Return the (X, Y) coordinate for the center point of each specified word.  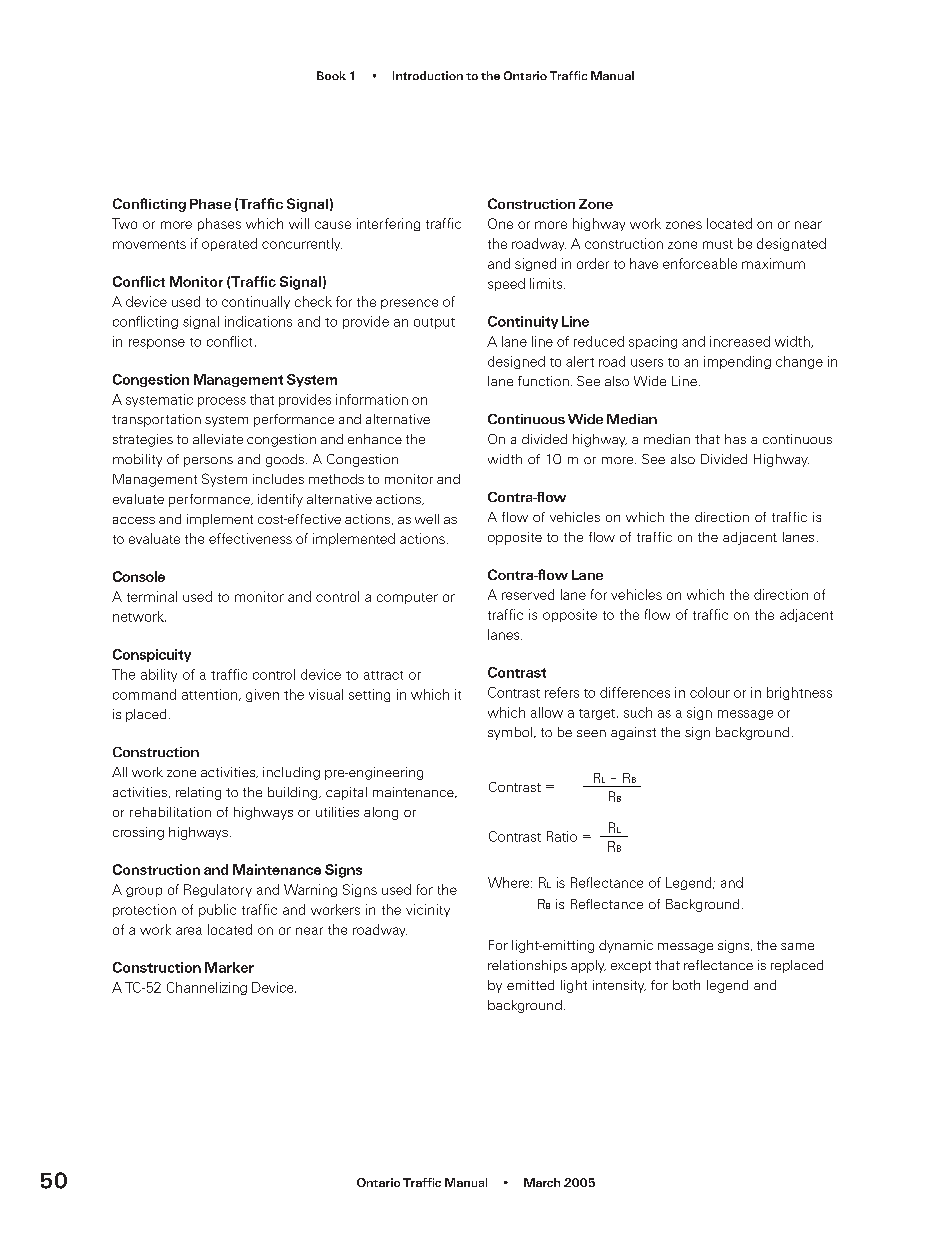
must (718, 244)
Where (510, 882)
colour (710, 692)
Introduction (428, 75)
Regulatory (218, 890)
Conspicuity (152, 655)
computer (407, 598)
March (542, 1182)
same (797, 946)
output (434, 323)
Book (331, 75)
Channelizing (207, 988)
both (686, 985)
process (222, 402)
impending (737, 362)
